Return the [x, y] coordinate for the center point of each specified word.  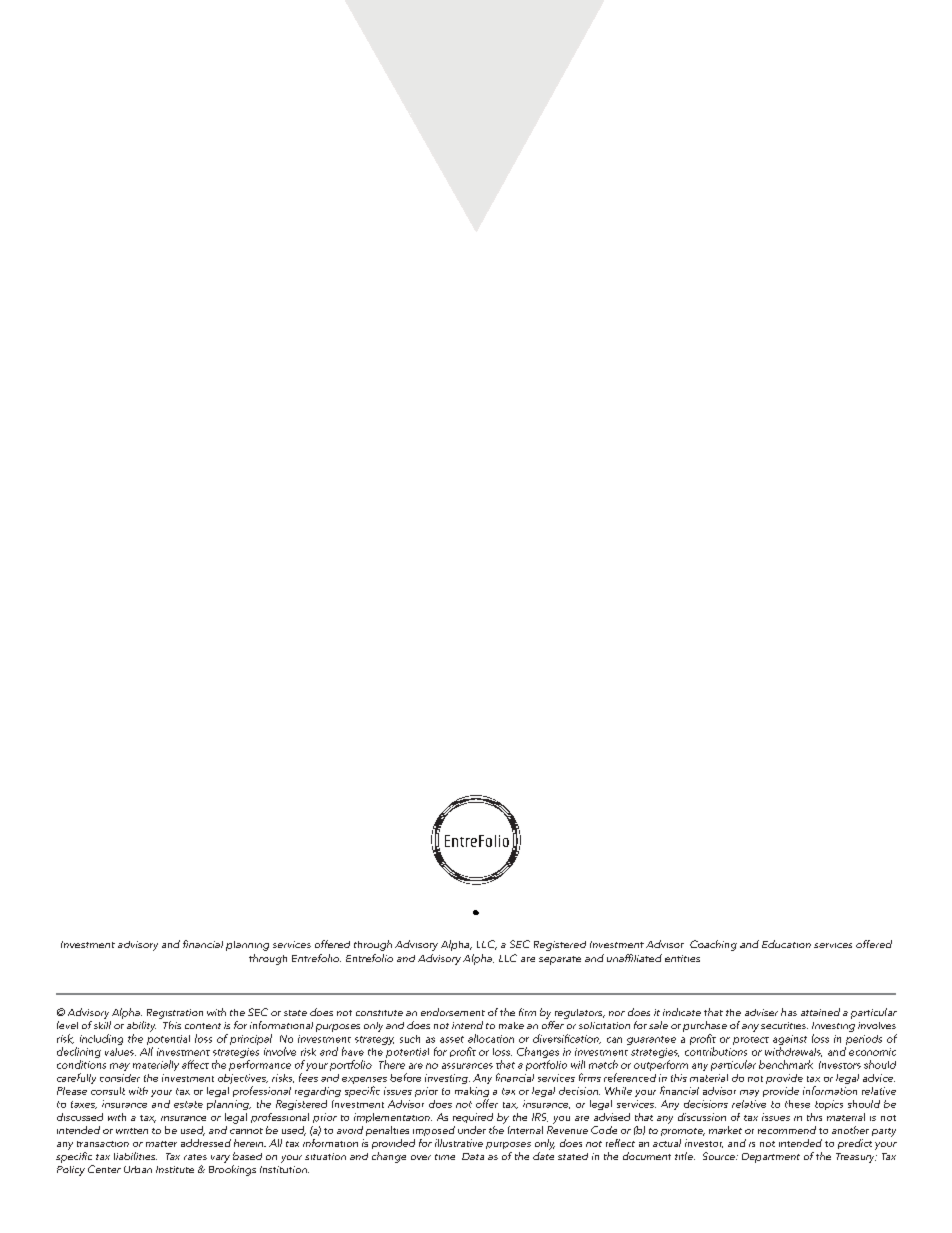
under [472, 1130]
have [353, 1051]
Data [473, 1156]
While [618, 1091]
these [797, 1104]
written [132, 1131]
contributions [716, 1051]
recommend [787, 1130]
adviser [761, 1012]
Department [771, 1158]
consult [108, 1091]
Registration [175, 1014]
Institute [175, 1169]
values [120, 1052]
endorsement [453, 1012]
